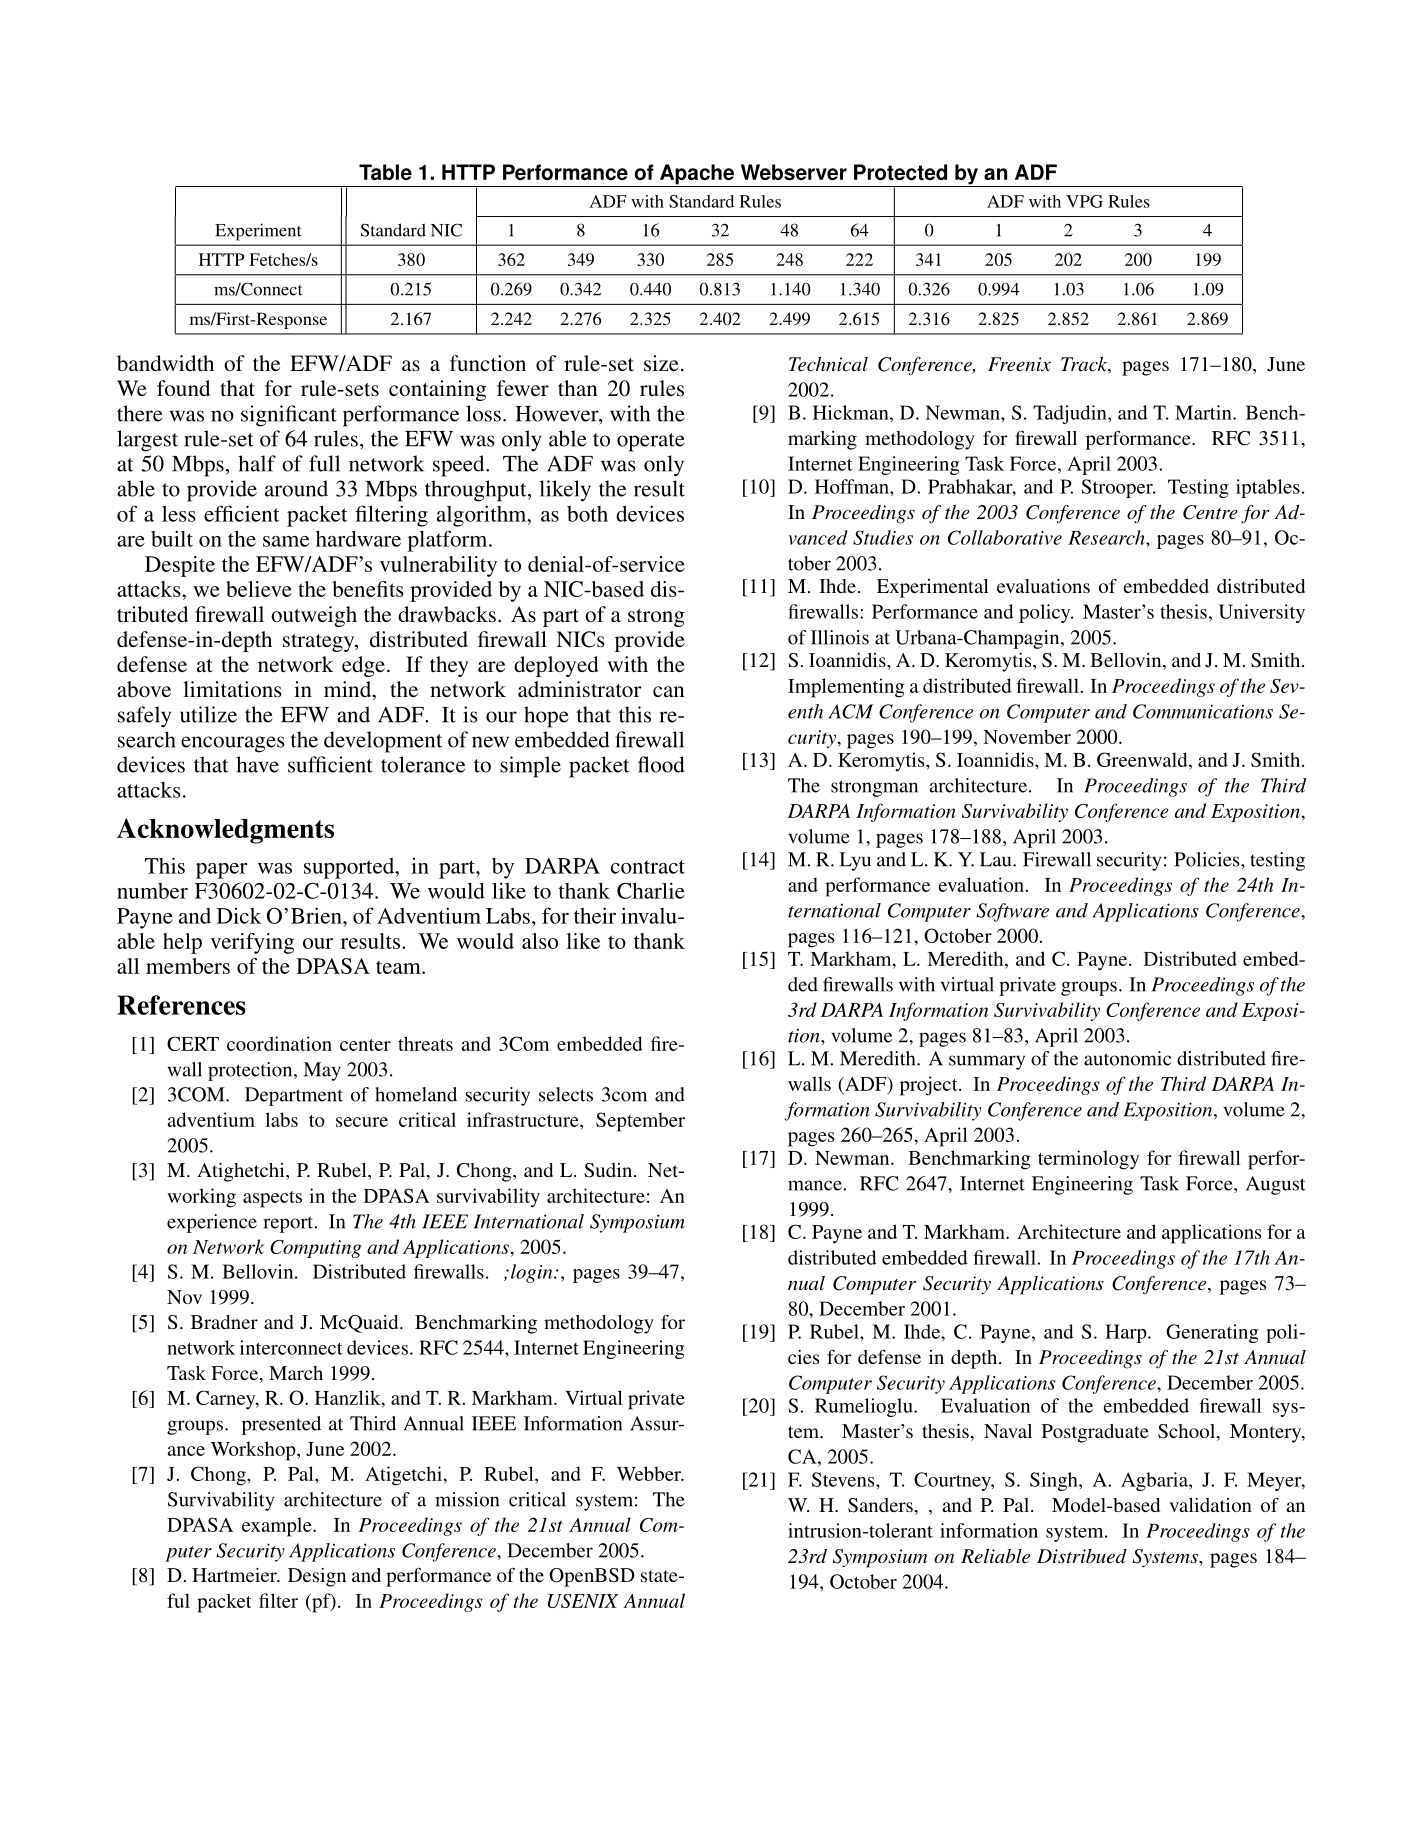 This page has height=1845, width=1426. Describe the element at coordinates (651, 890) in the page. I see `Charlie` at that location.
